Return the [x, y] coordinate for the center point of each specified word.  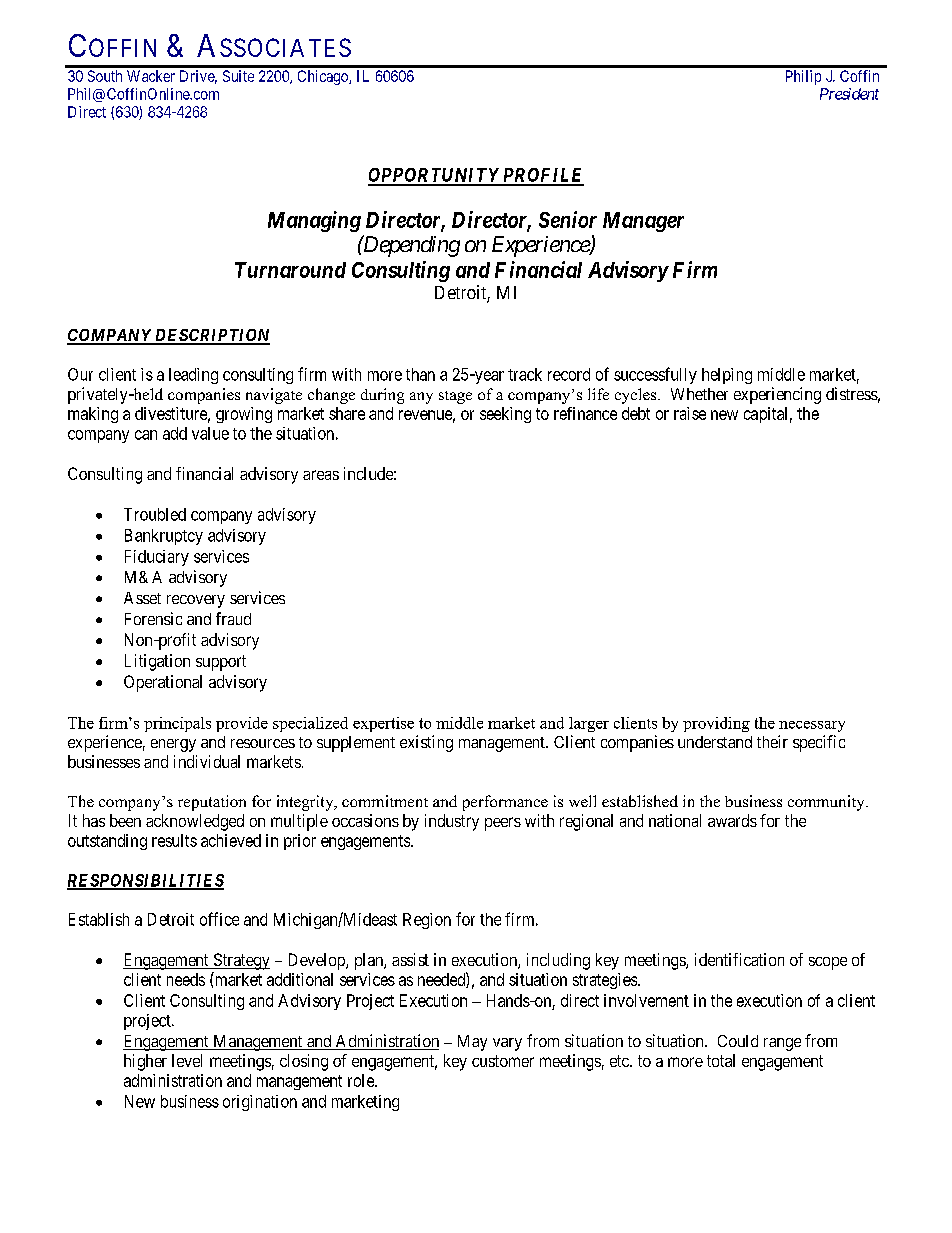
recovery [196, 601]
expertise [383, 724]
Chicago [324, 77]
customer [503, 1061]
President [849, 94]
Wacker [151, 76]
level [187, 1060]
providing [716, 724]
